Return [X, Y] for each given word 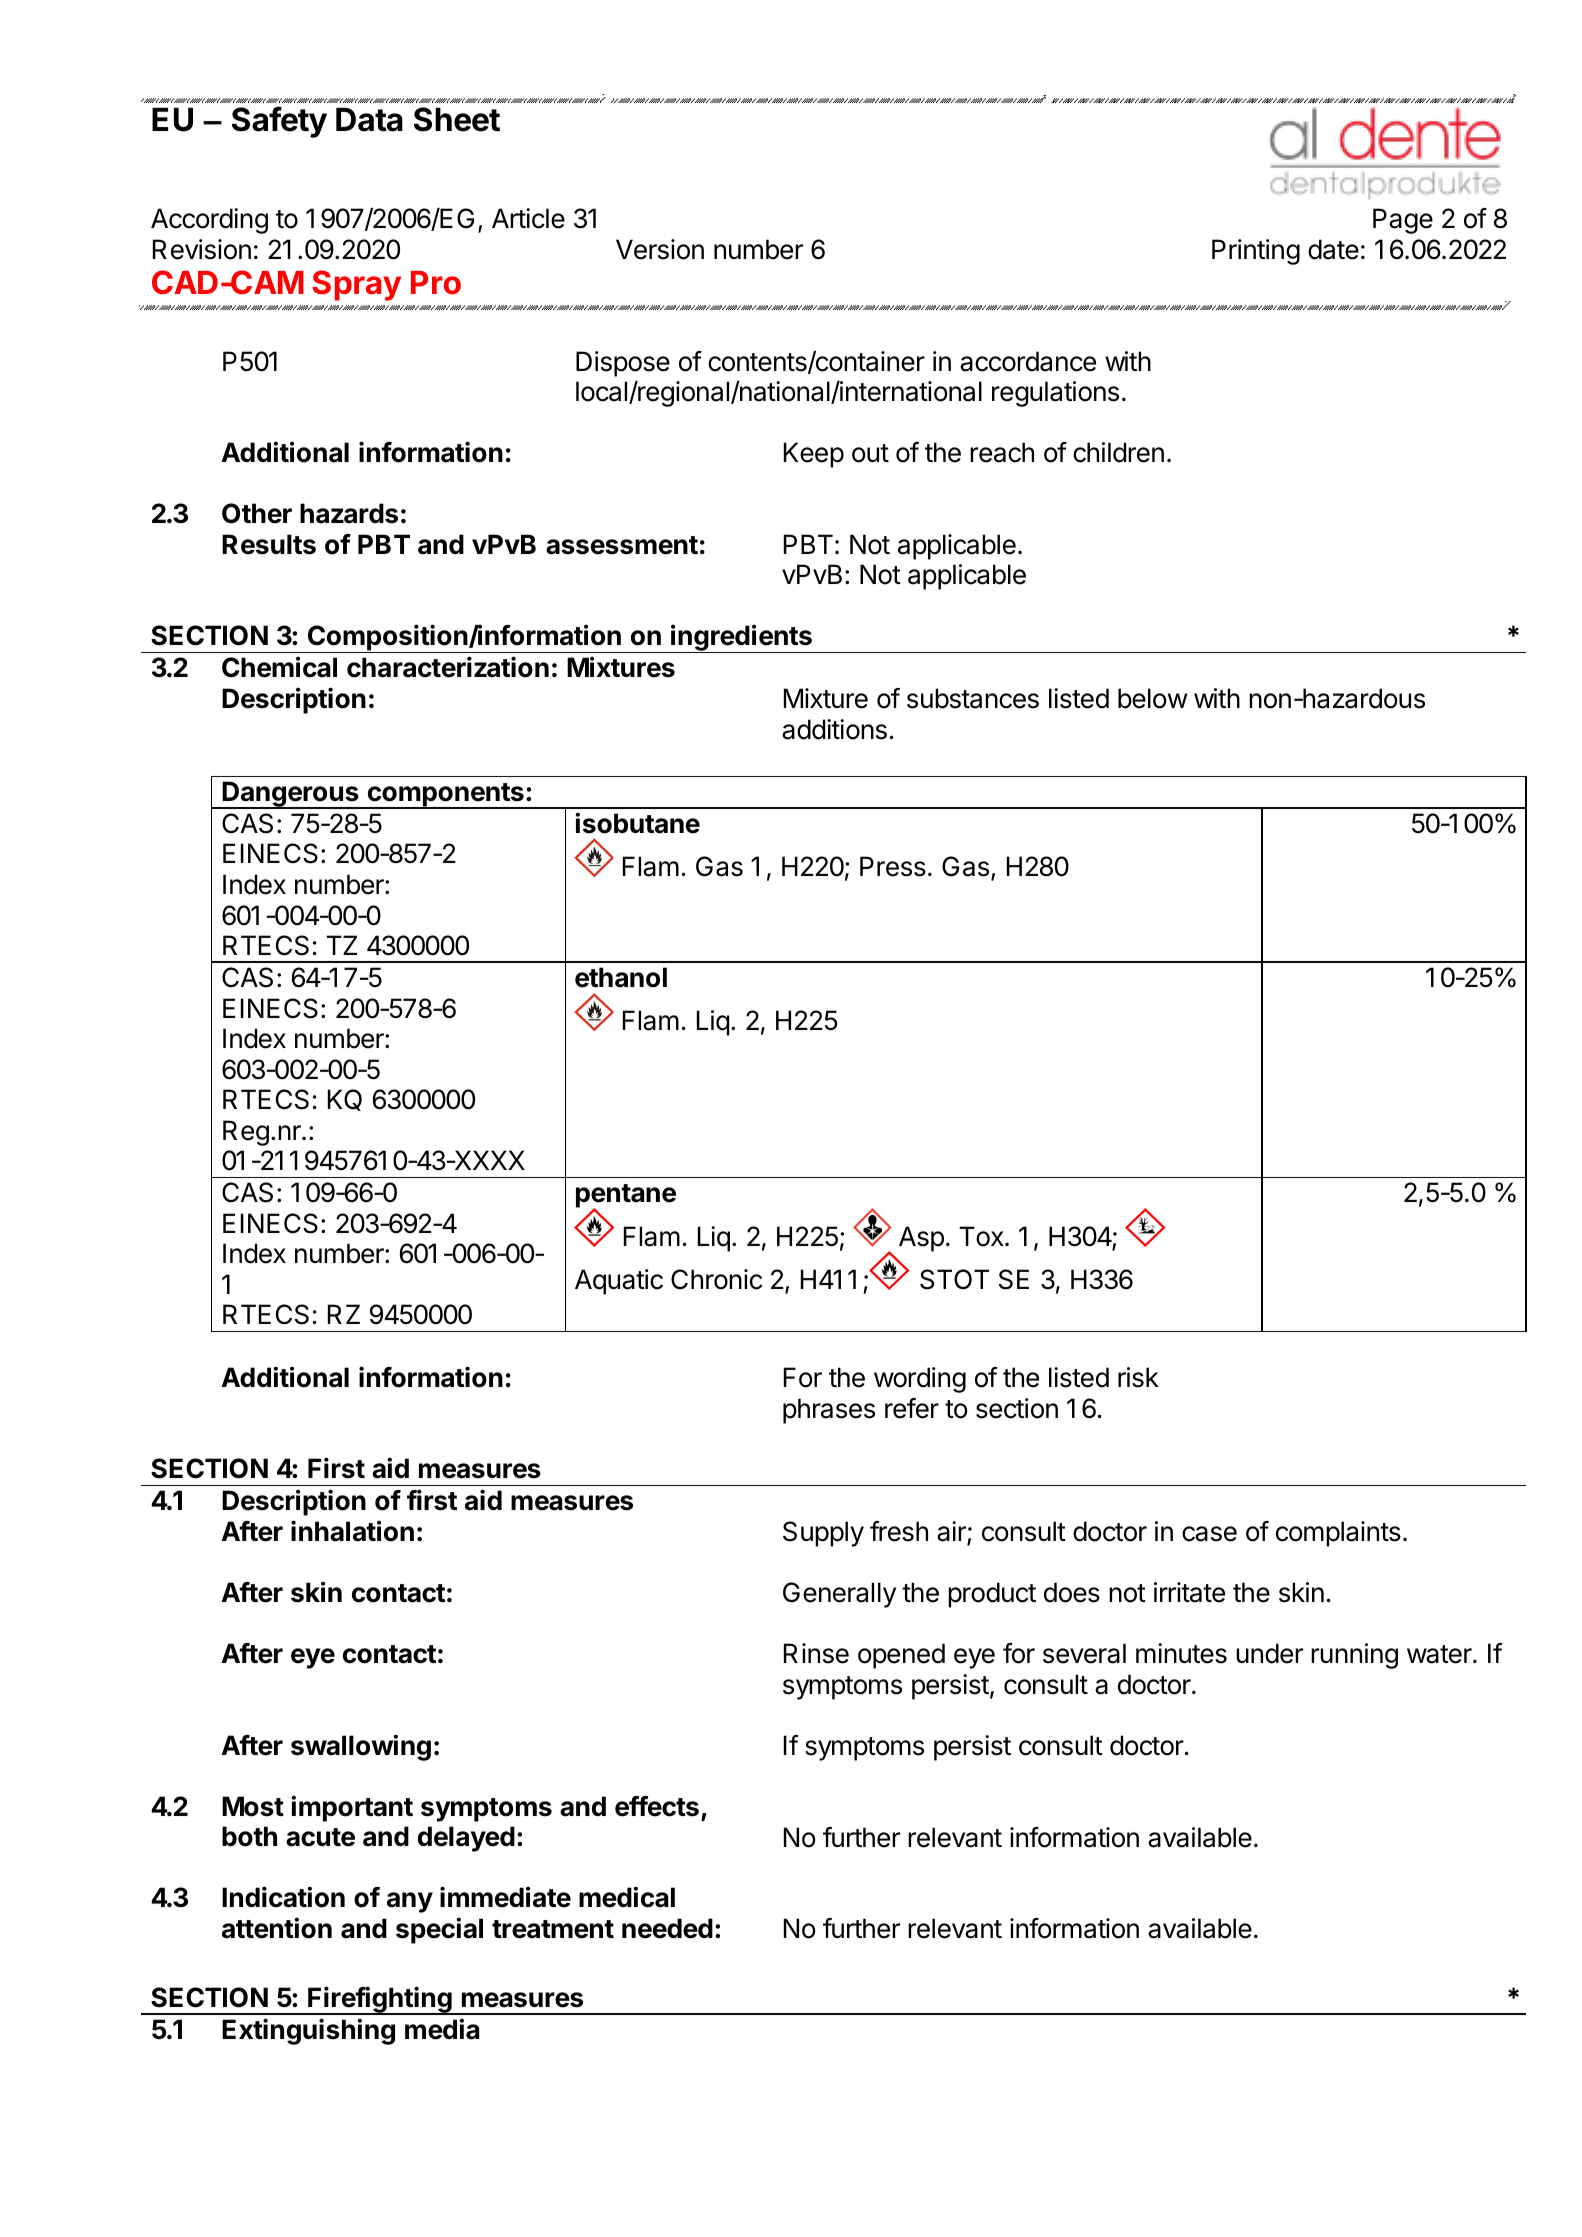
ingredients [741, 638]
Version [660, 249]
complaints [1338, 1534]
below [1153, 698]
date [1333, 249]
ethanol [621, 977]
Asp [921, 1239]
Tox [981, 1236]
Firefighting [380, 2000]
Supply [823, 1534]
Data [369, 119]
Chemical [279, 667]
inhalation [352, 1531]
